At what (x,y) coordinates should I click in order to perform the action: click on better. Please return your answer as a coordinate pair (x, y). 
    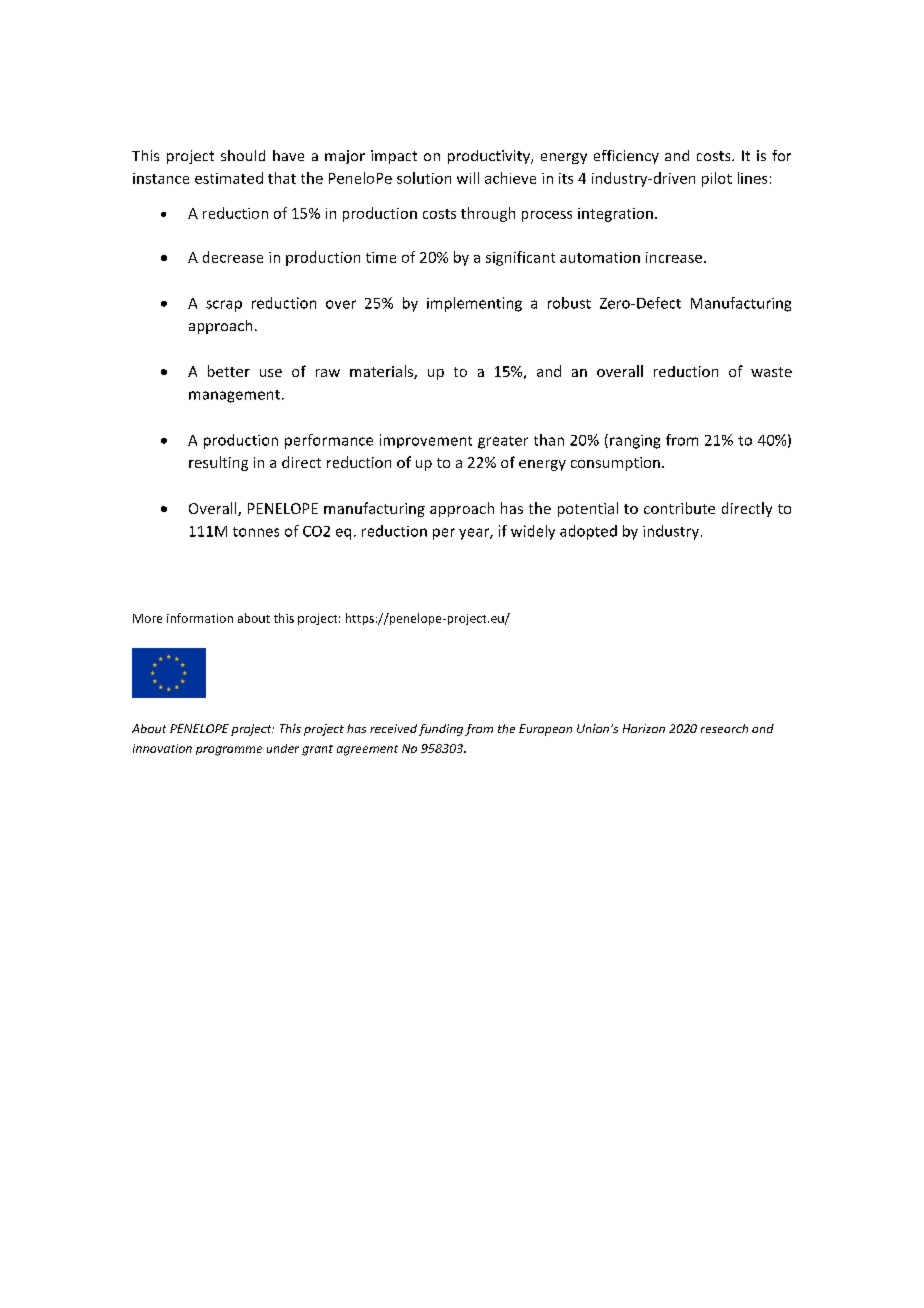
    Looking at the image, I should click on (229, 371).
